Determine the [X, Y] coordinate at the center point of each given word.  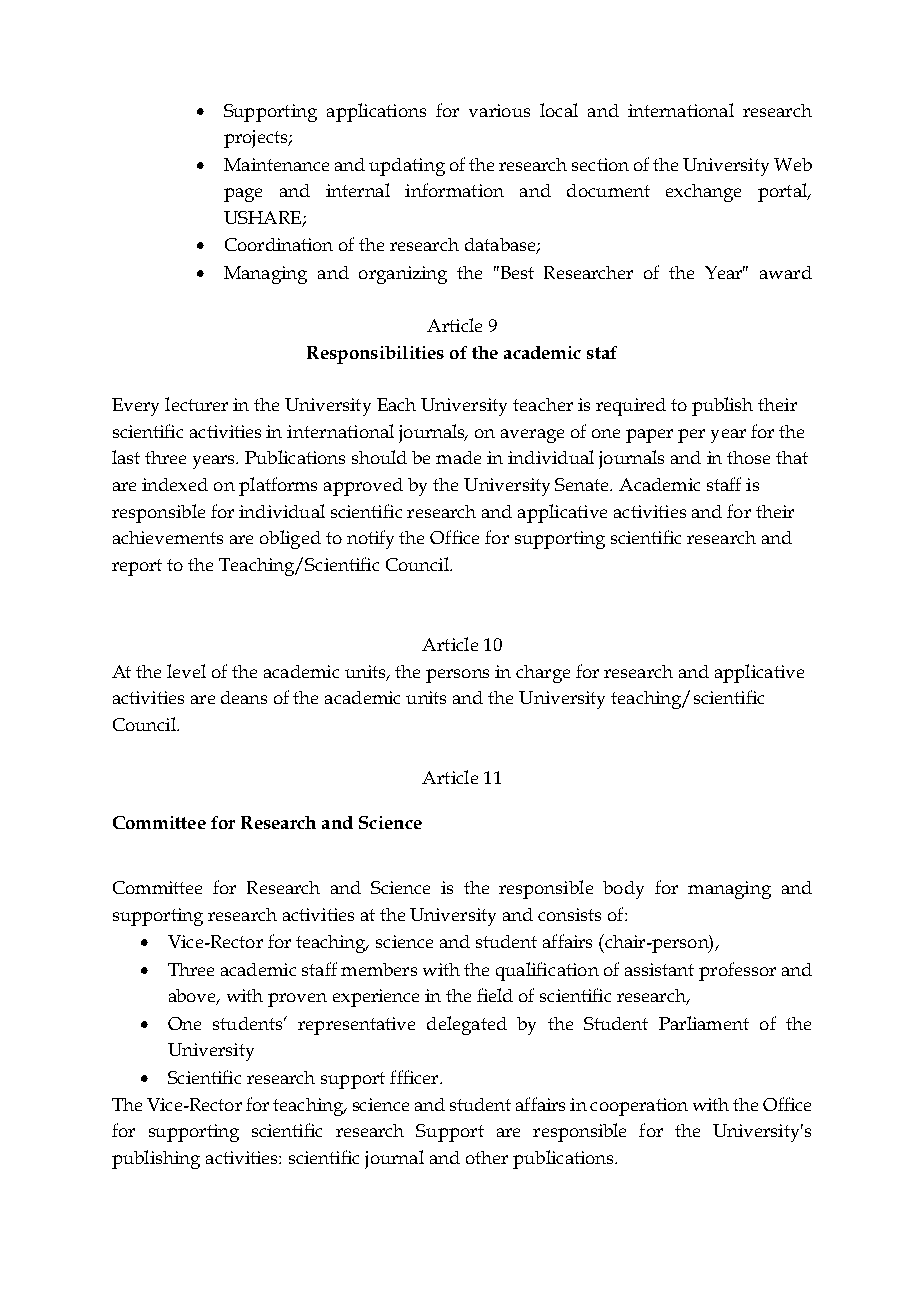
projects [257, 139]
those [748, 457]
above [194, 997]
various [499, 110]
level [186, 671]
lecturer [196, 404]
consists [569, 914]
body [623, 890]
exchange [703, 193]
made [458, 457]
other [487, 1157]
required [631, 407]
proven [297, 1000]
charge [543, 674]
